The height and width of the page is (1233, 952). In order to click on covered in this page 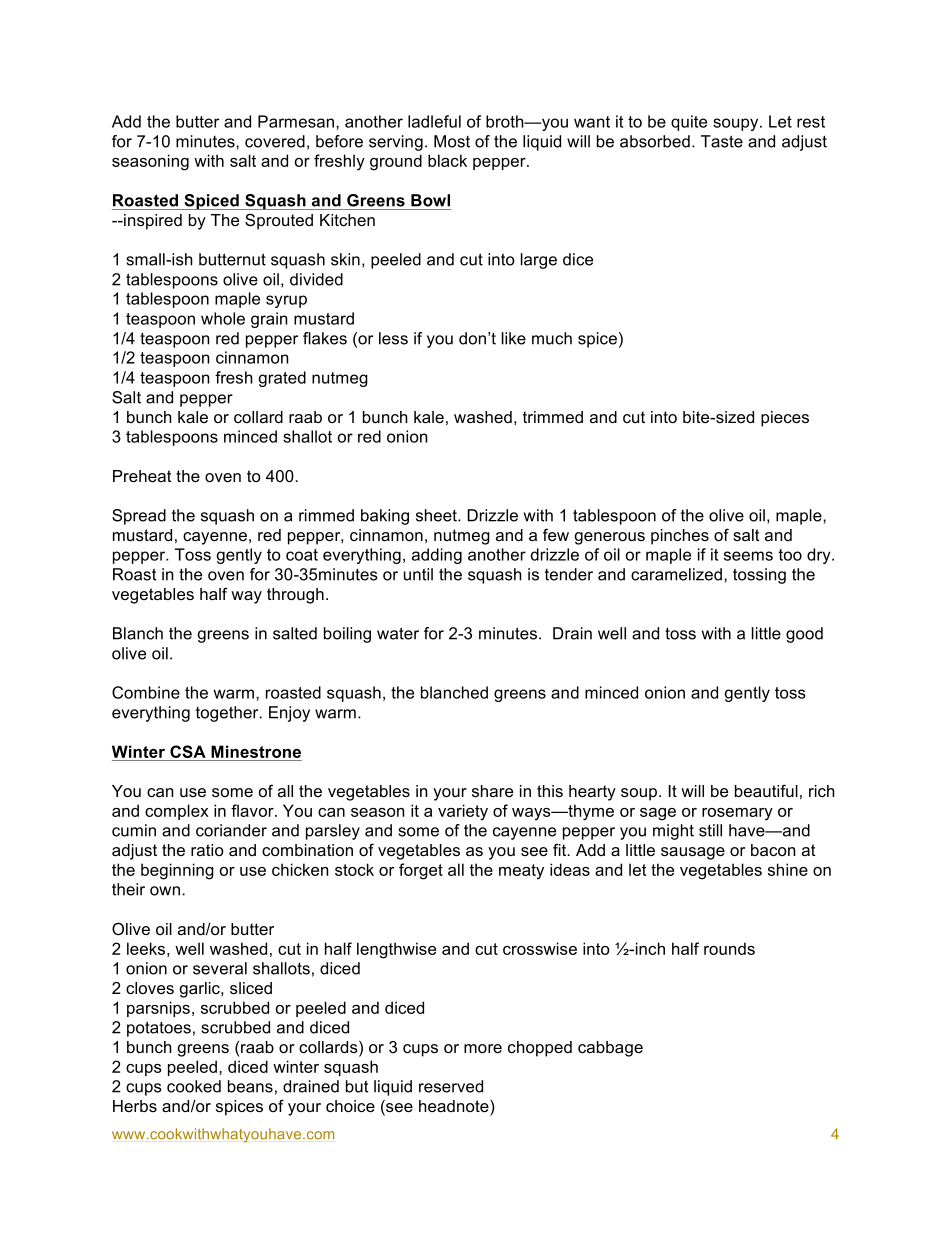, I will do `click(275, 141)`.
